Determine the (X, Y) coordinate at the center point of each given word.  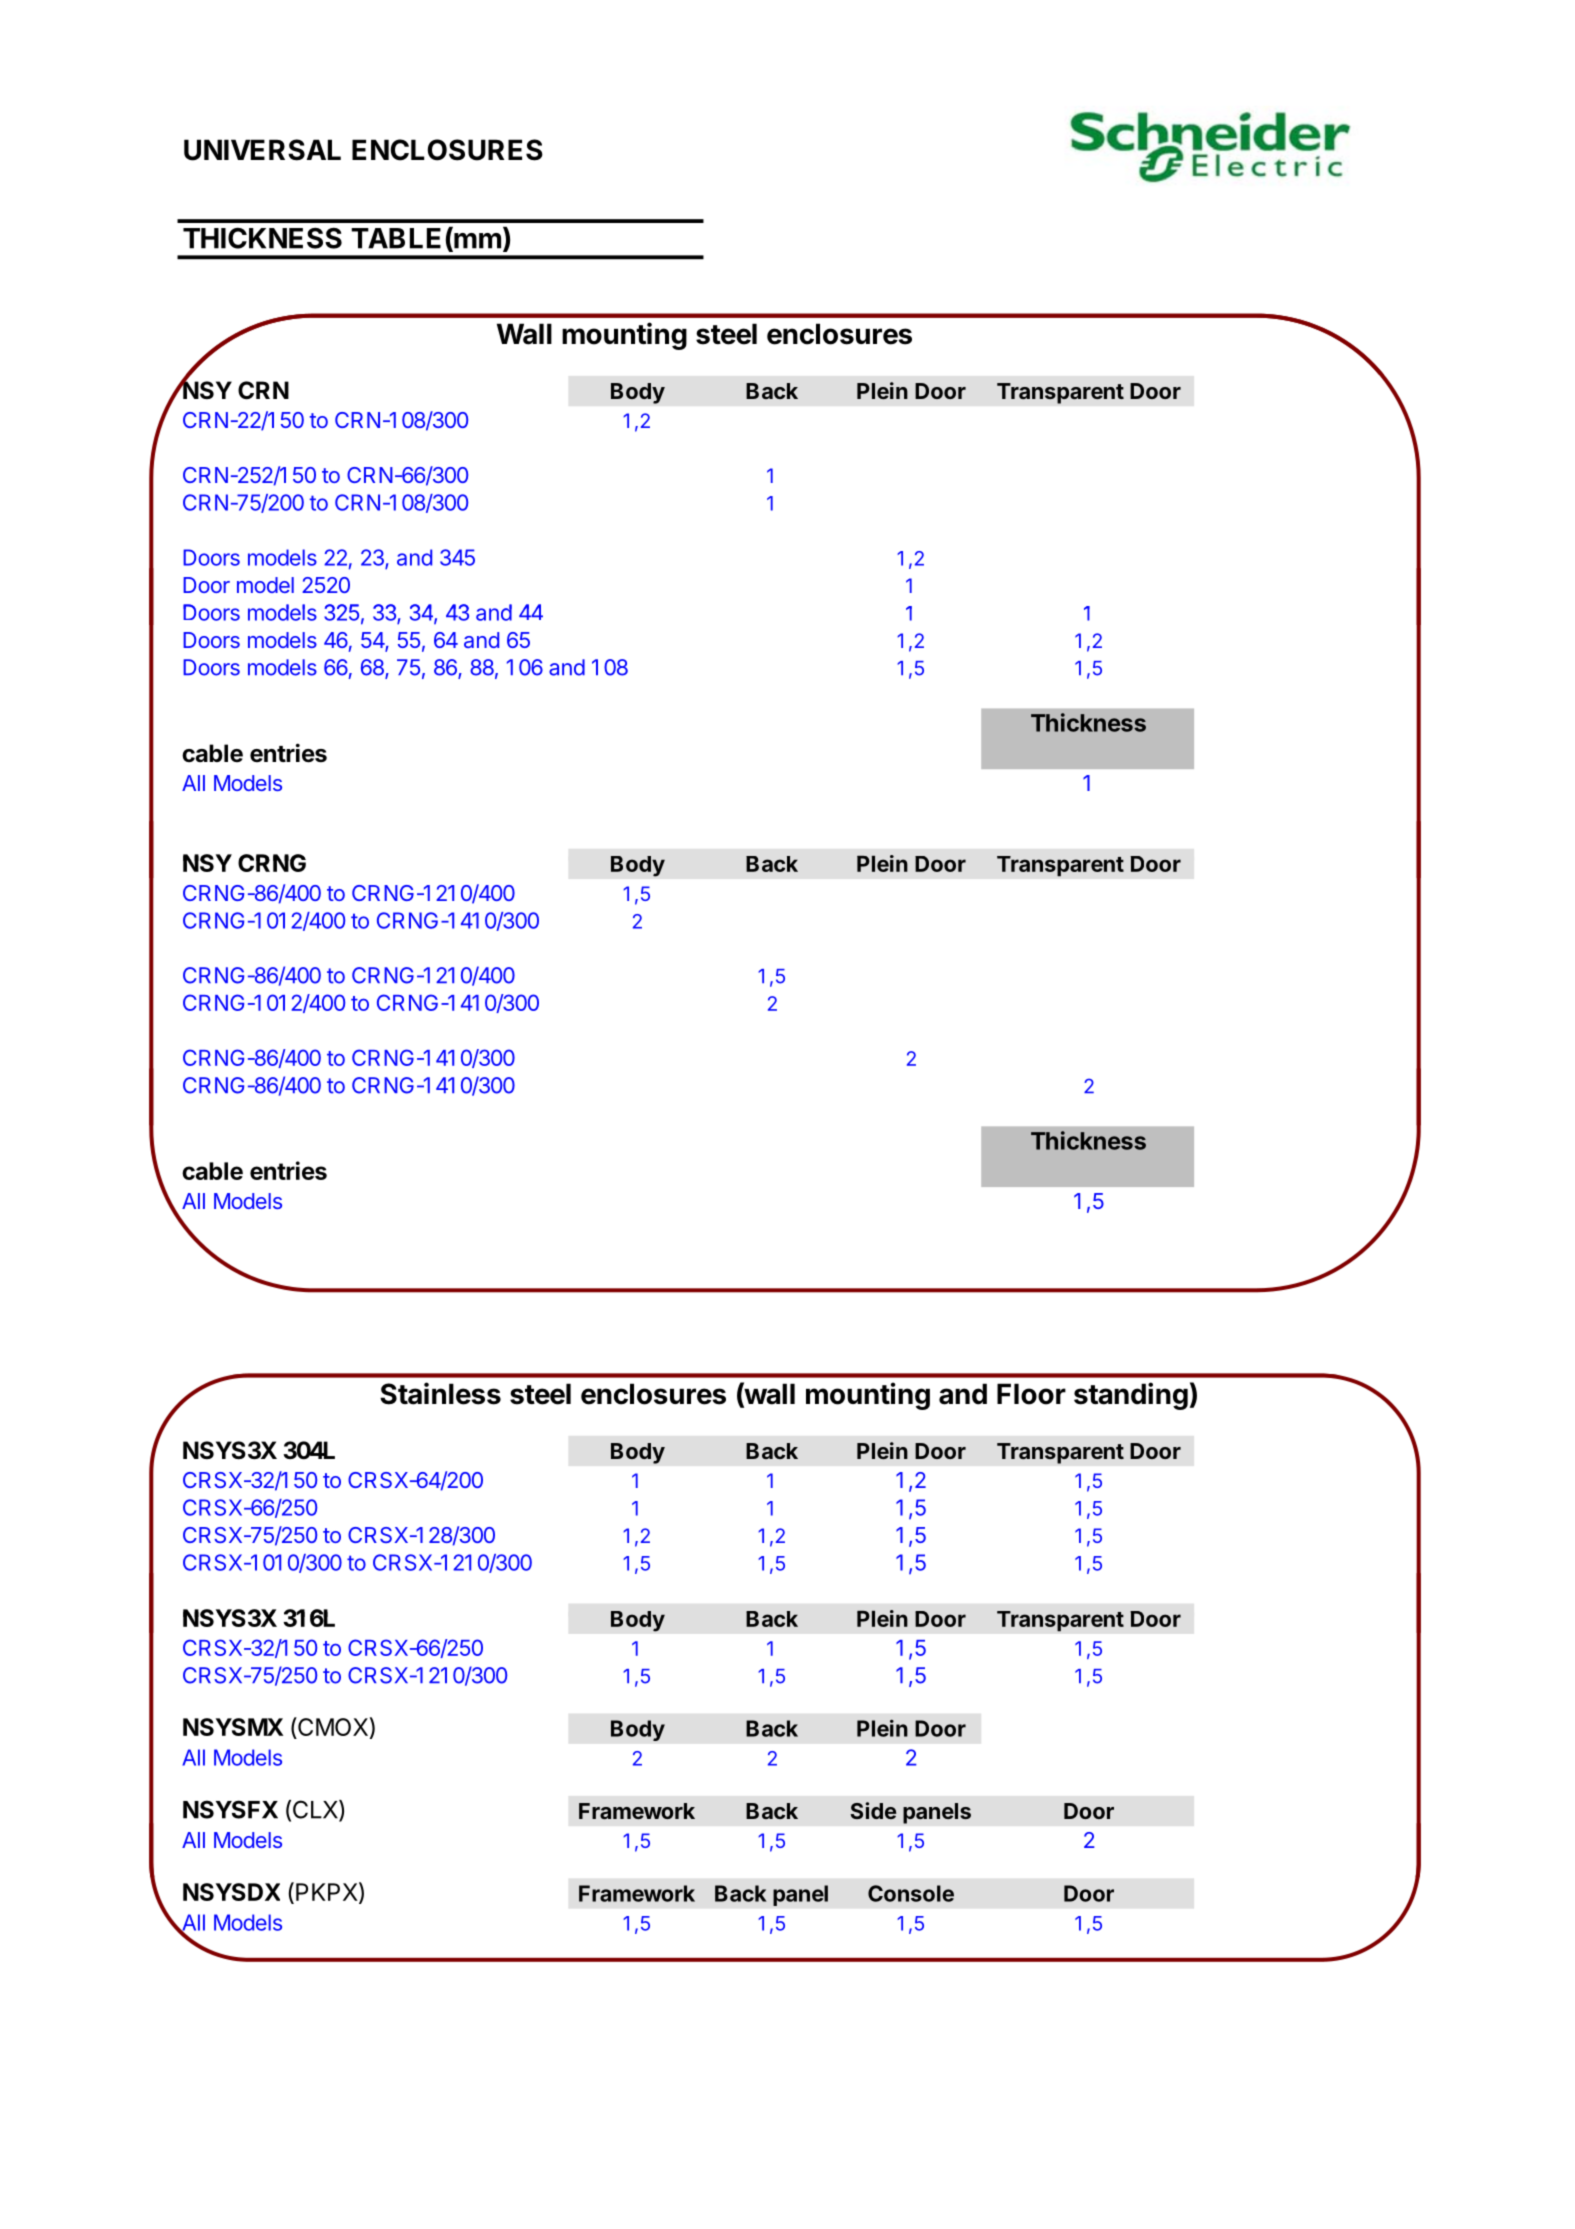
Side (873, 1810)
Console (911, 1893)
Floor (1031, 1394)
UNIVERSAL (262, 150)
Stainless (440, 1393)
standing (1131, 1396)
